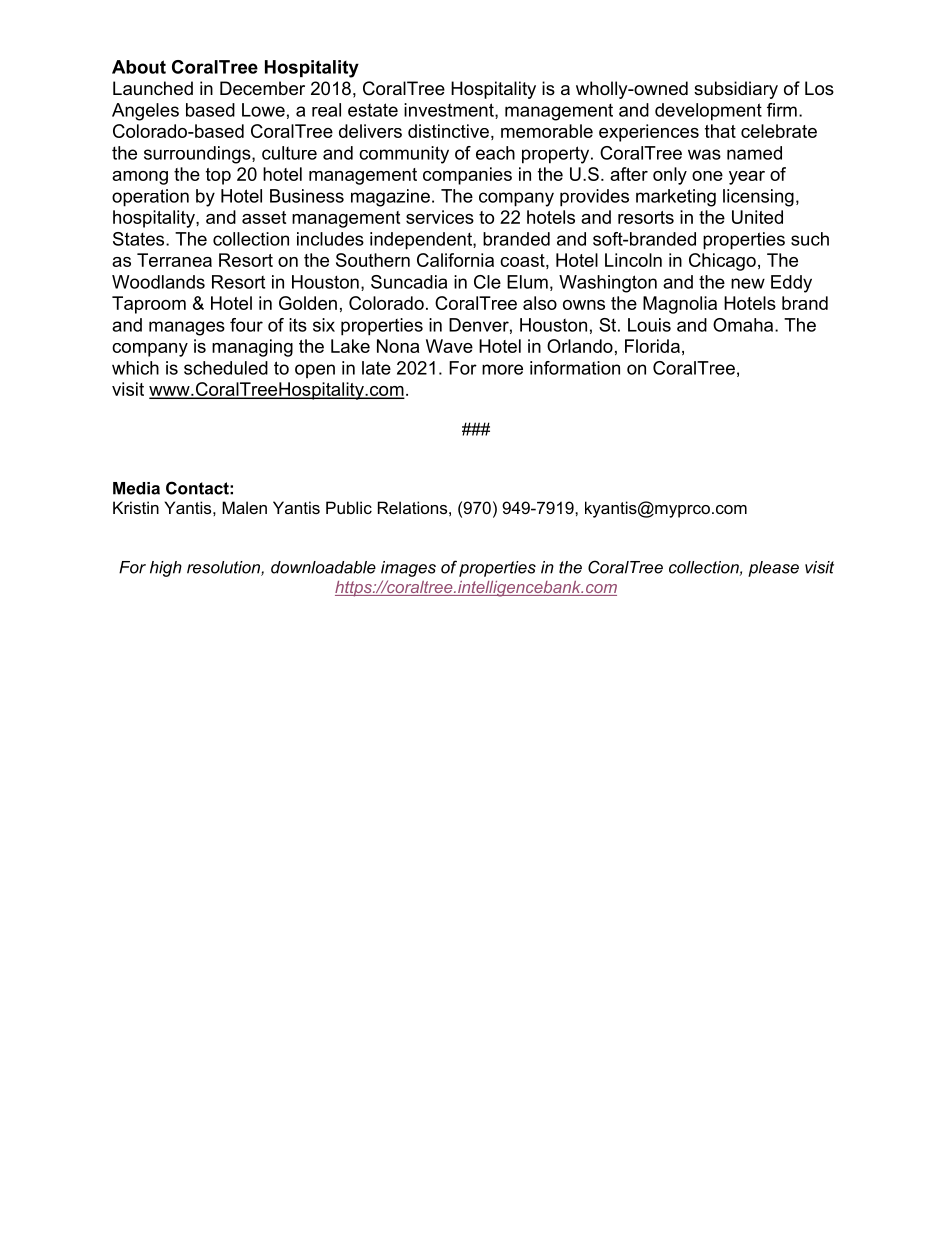  What do you see at coordinates (264, 217) in the screenshot?
I see `asset` at bounding box center [264, 217].
